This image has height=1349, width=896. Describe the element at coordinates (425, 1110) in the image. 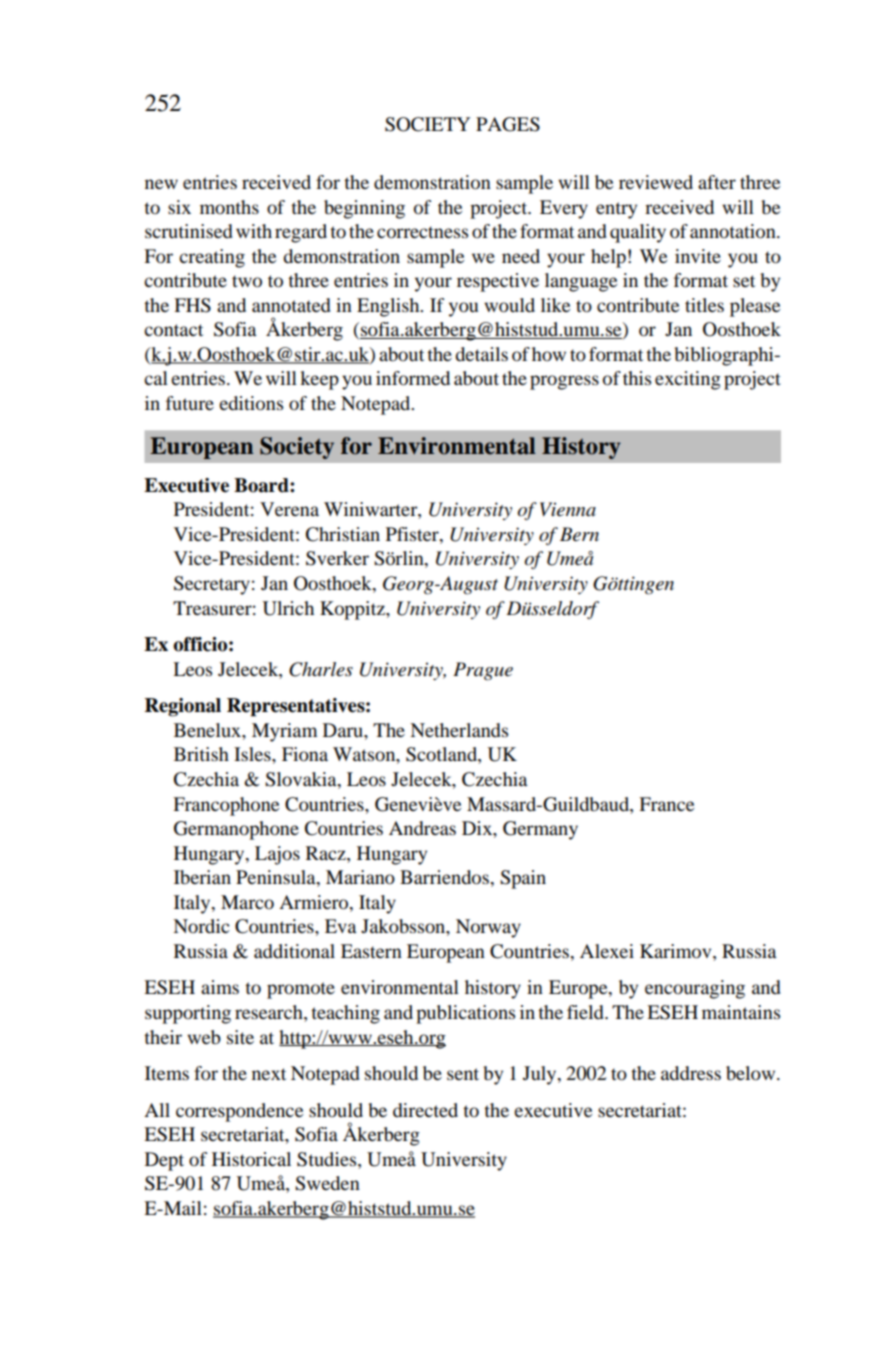

I see `directed` at that location.
